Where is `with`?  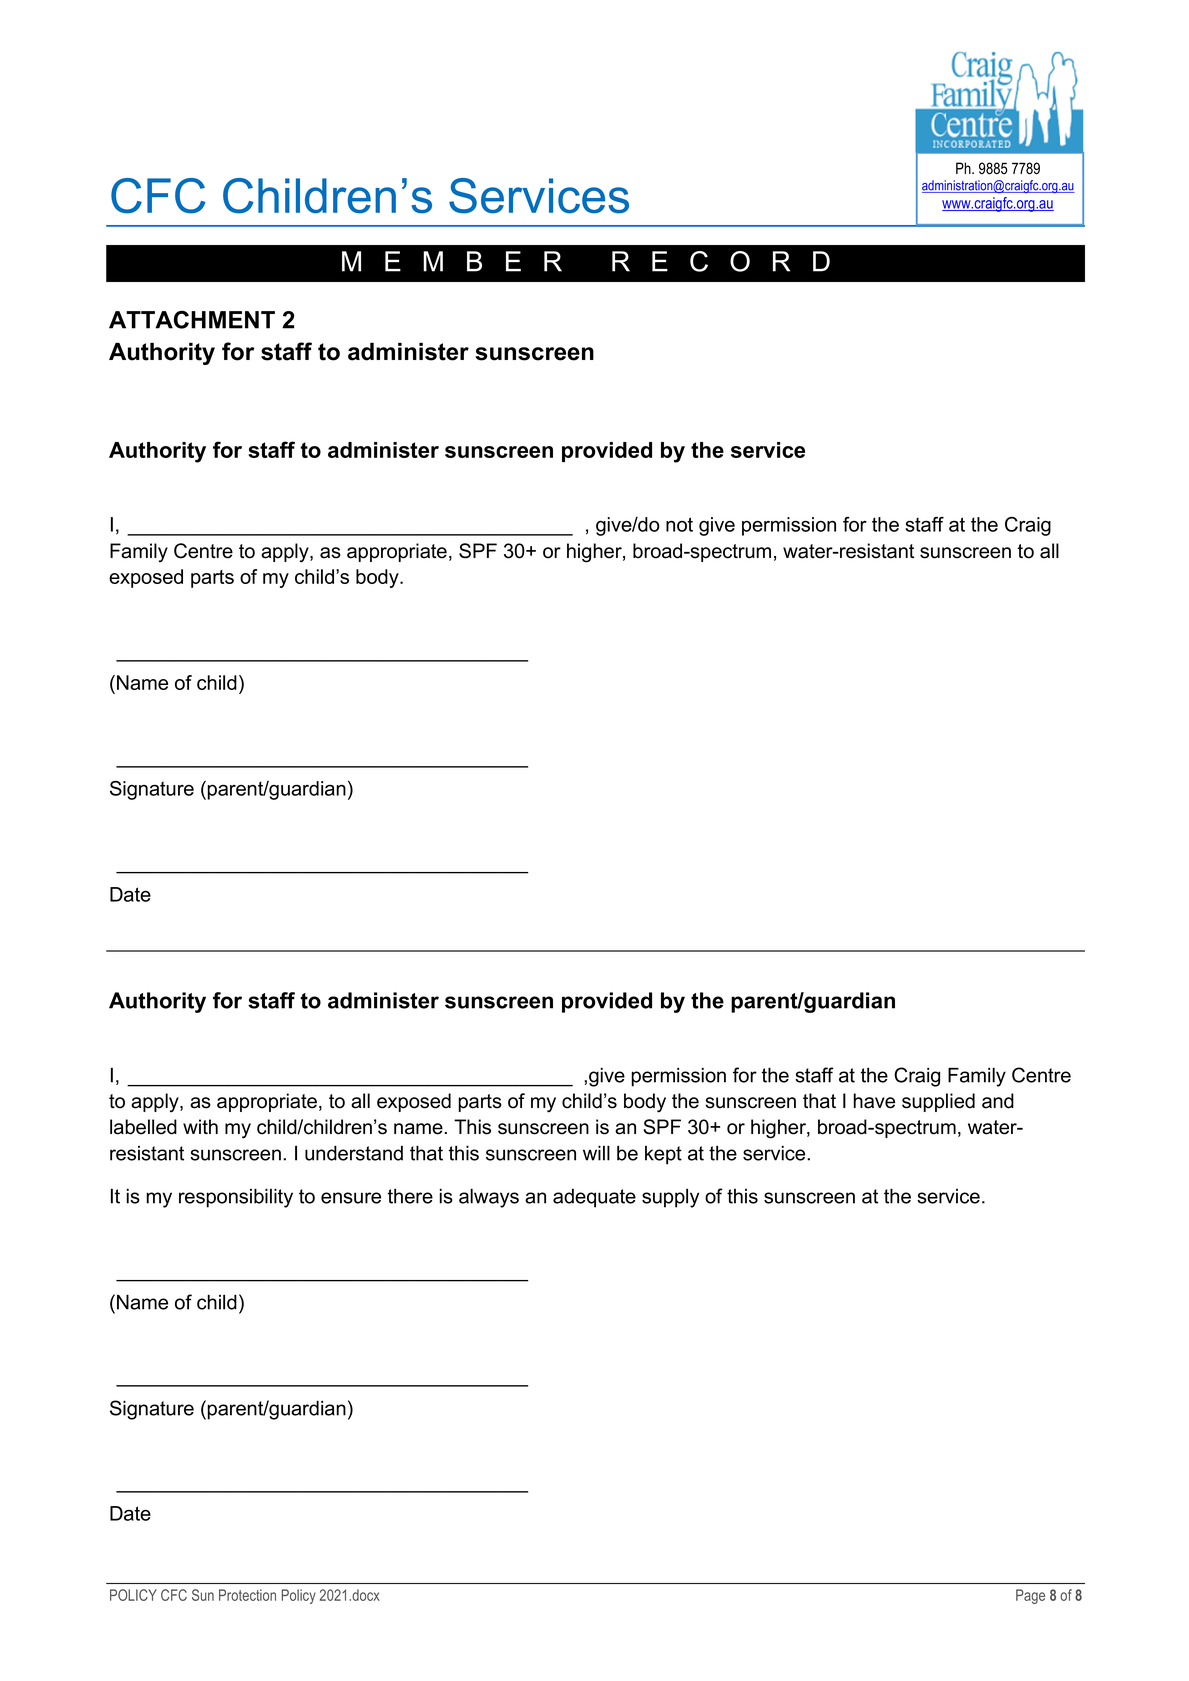 with is located at coordinates (200, 1126).
